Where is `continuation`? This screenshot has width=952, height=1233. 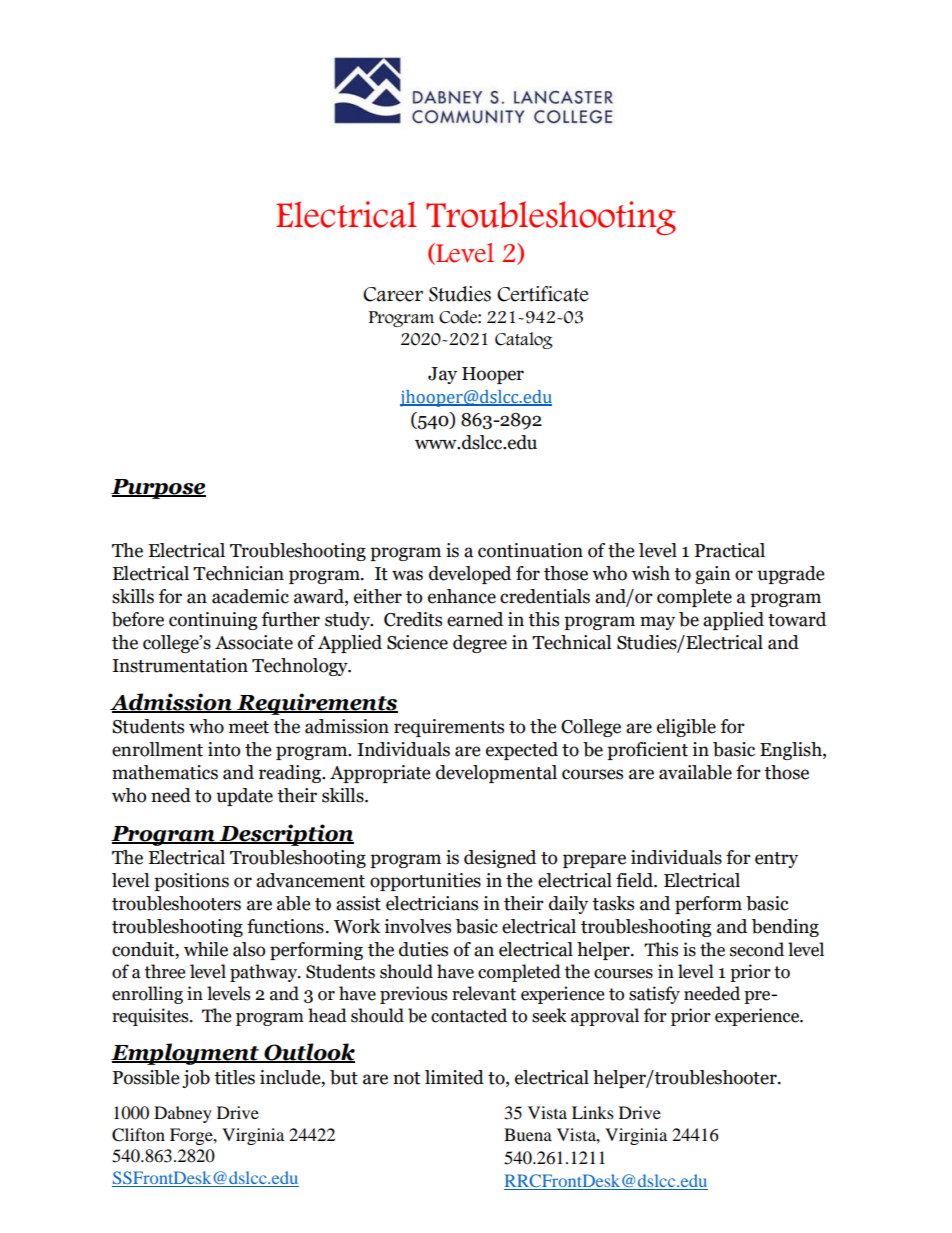
continuation is located at coordinates (530, 550).
